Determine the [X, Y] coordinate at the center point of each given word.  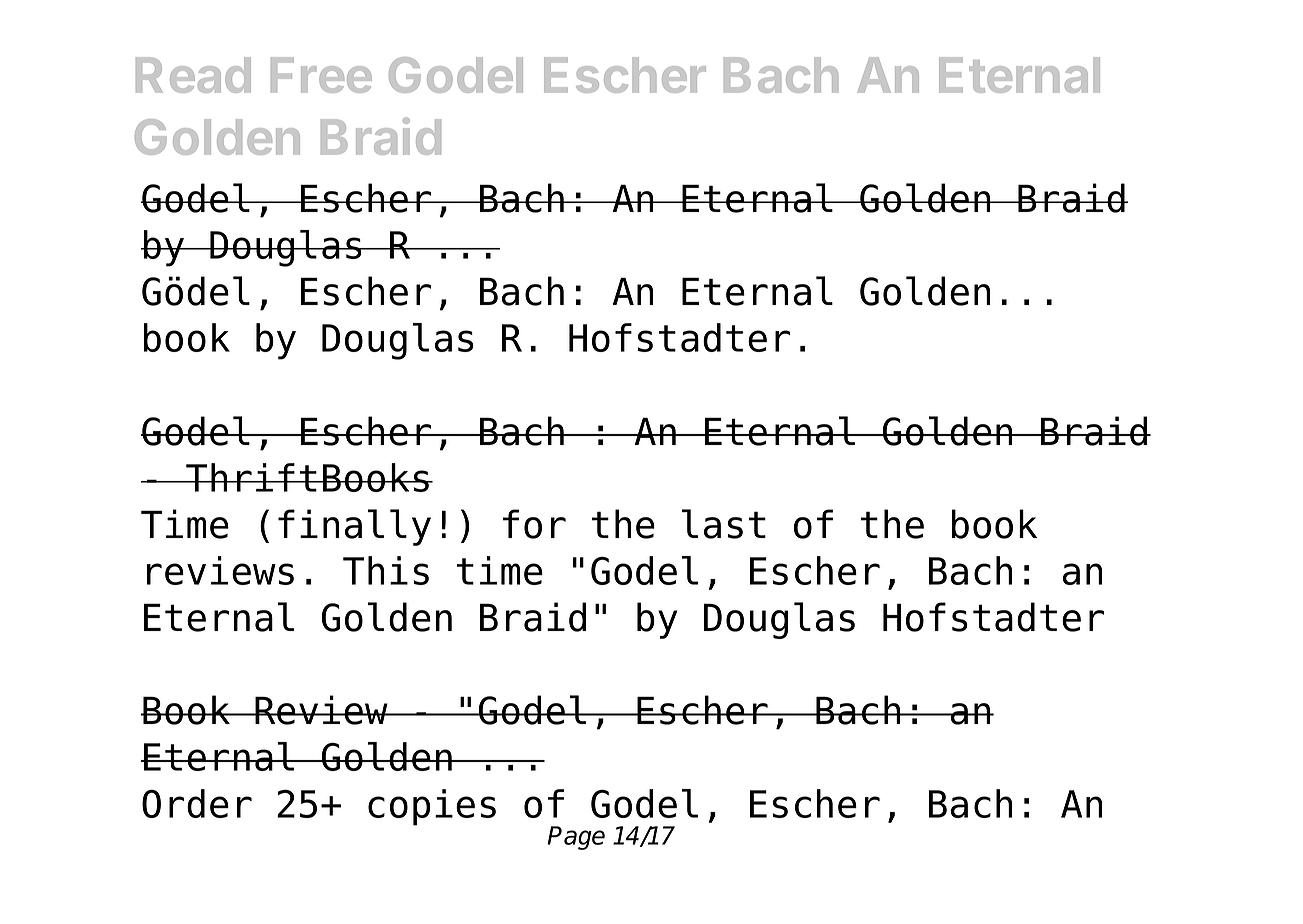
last [724, 524]
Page [576, 838]
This [386, 570]
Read [193, 75]
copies [432, 807]
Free [321, 75]
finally [354, 527]
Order [197, 803]
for [534, 524]
